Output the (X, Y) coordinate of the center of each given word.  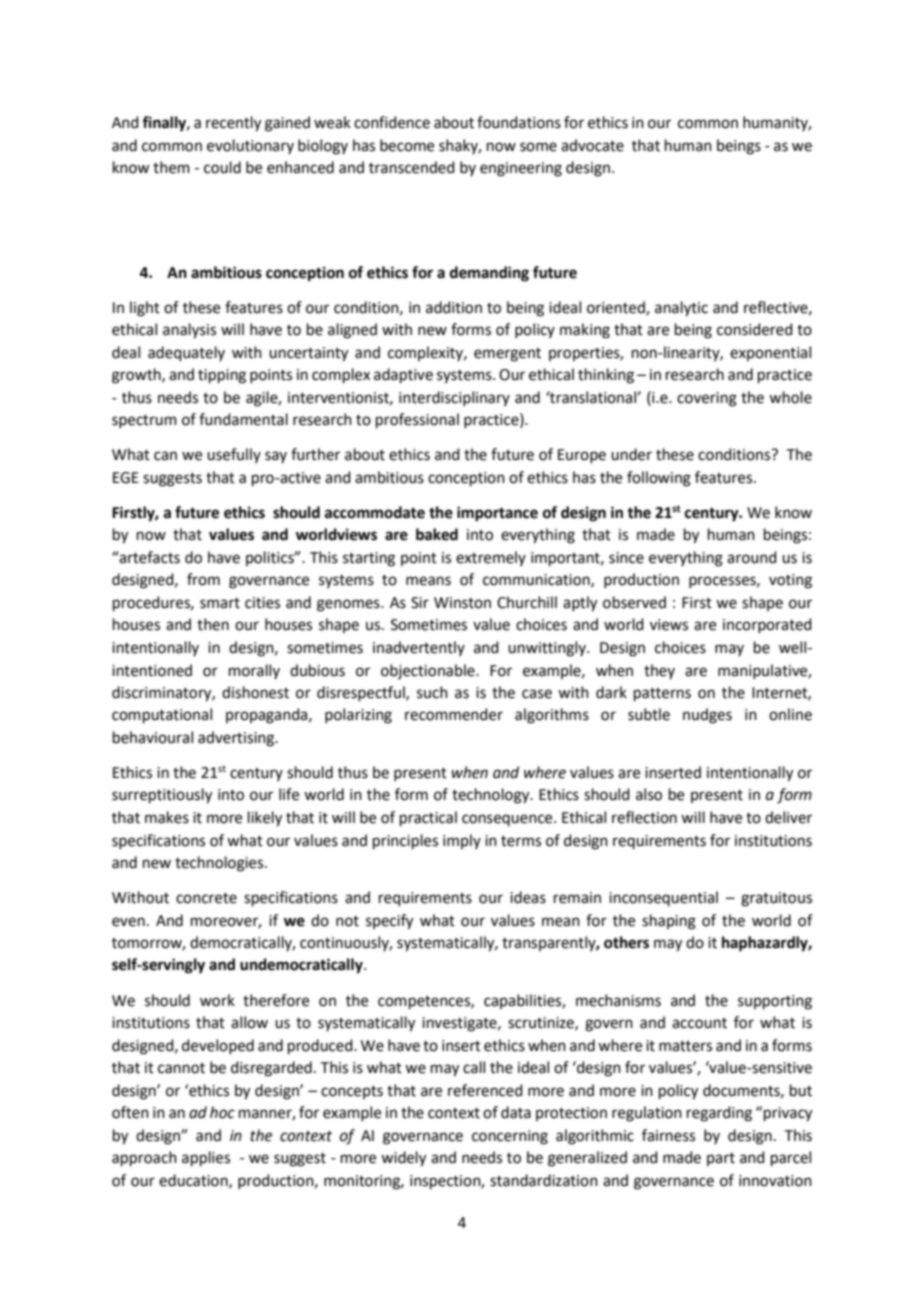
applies (206, 1158)
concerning (510, 1137)
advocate (592, 145)
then (213, 624)
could (222, 167)
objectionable (429, 671)
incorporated (767, 625)
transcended (412, 167)
